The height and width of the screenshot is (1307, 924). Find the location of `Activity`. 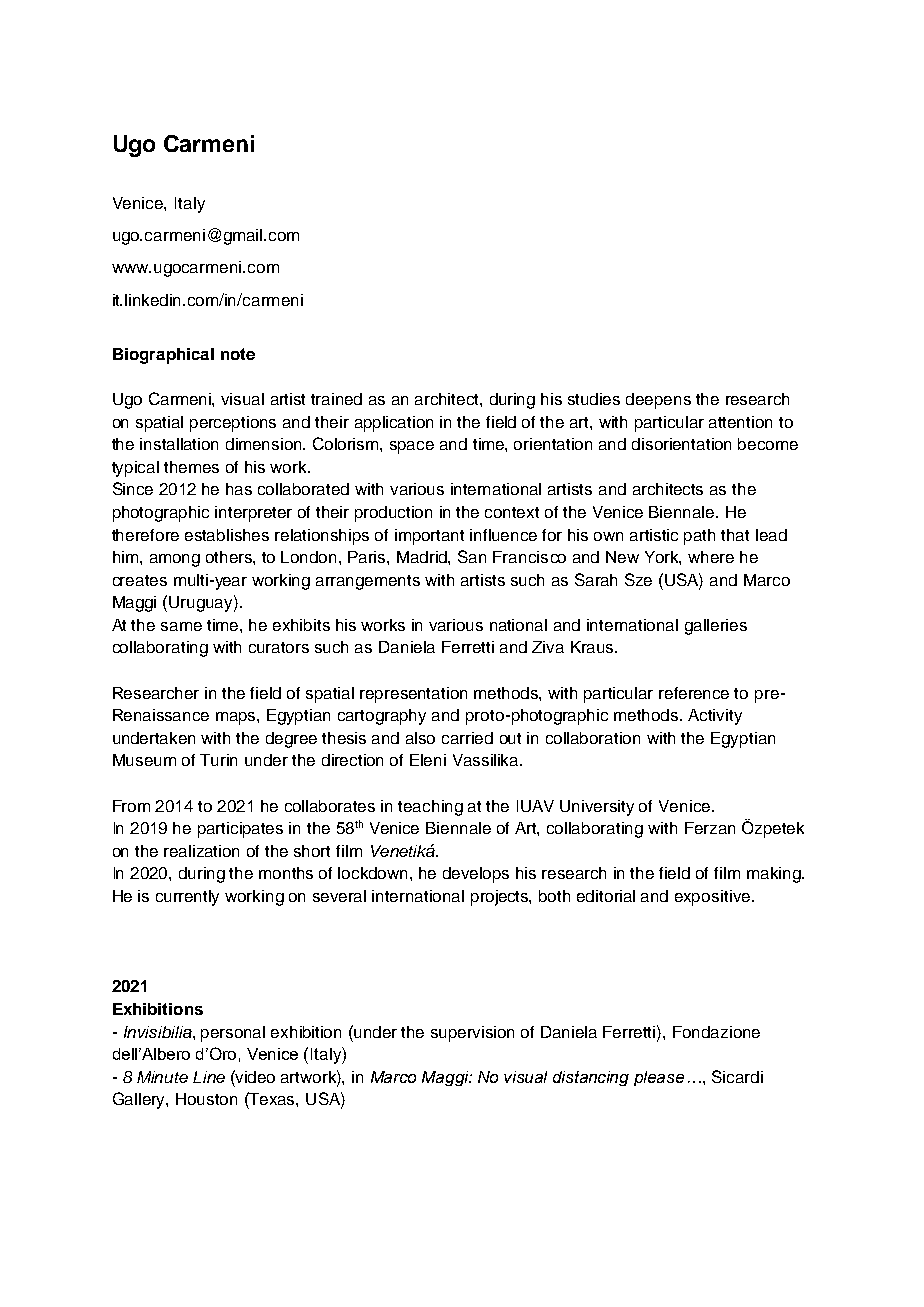

Activity is located at coordinates (715, 717).
